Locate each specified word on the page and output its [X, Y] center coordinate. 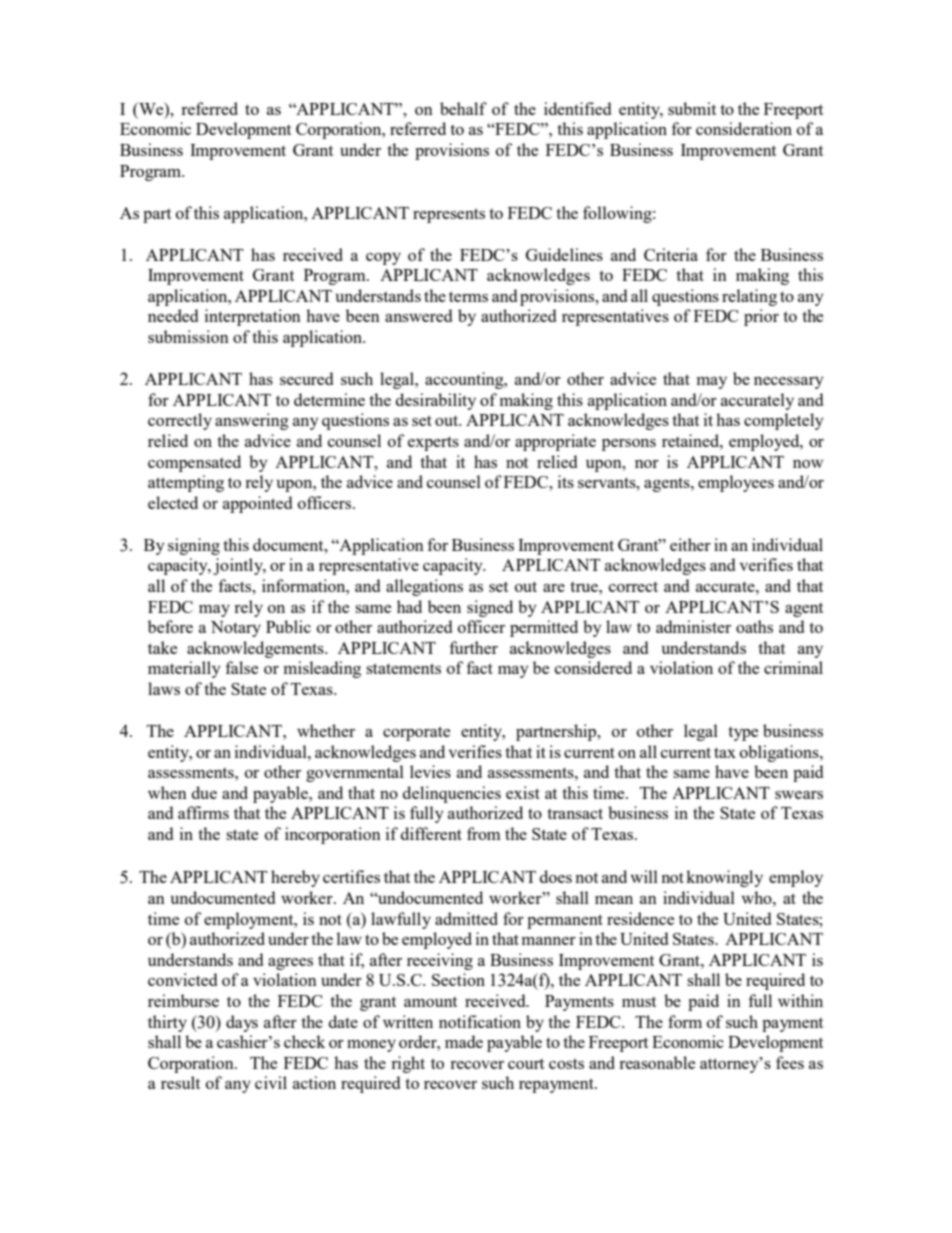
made [464, 1041]
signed [490, 608]
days [242, 1023]
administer [693, 626]
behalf [463, 108]
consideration [744, 128]
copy [383, 259]
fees [790, 1062]
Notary [236, 629]
